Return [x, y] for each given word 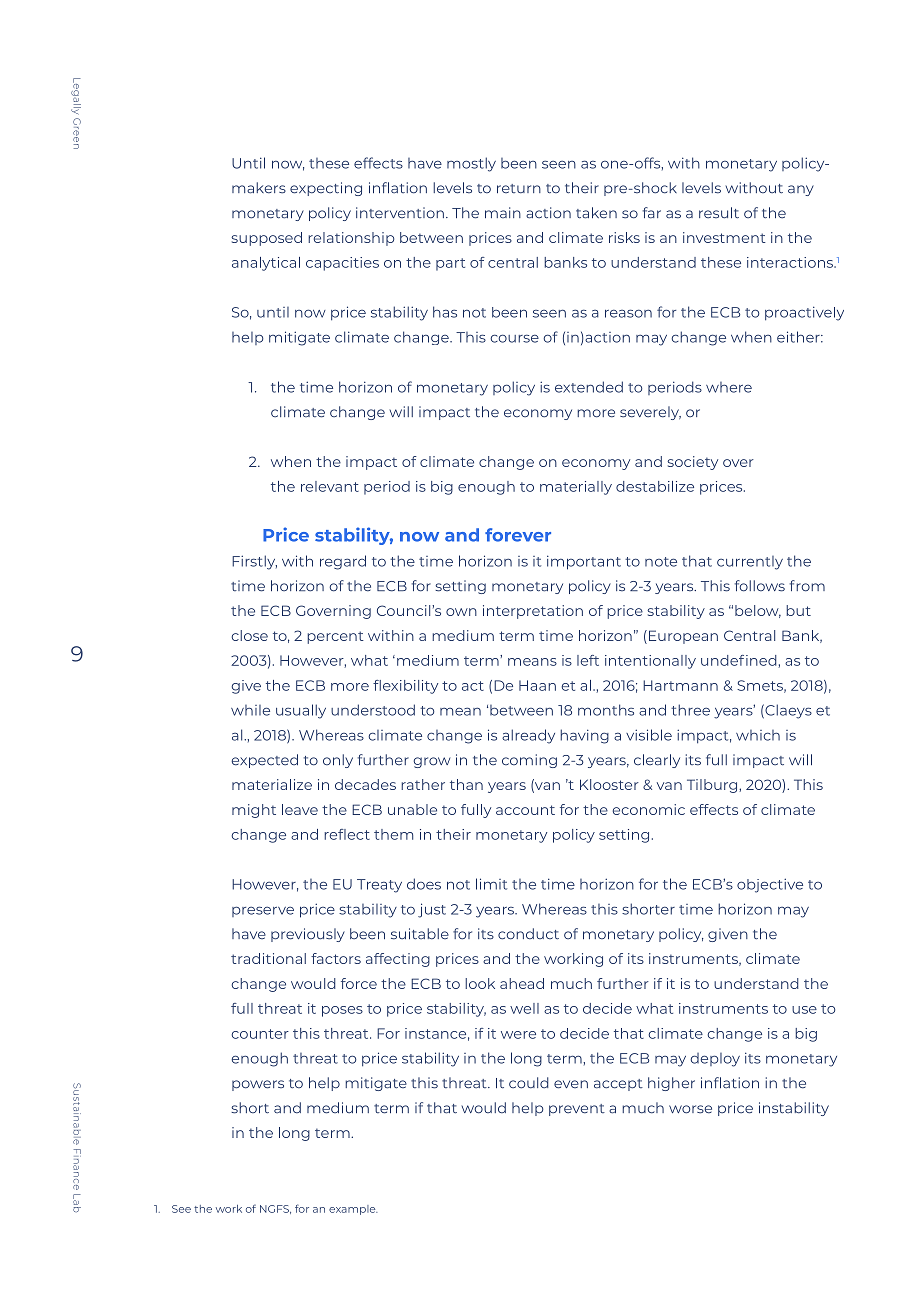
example [353, 1210]
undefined [740, 661]
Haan [537, 685]
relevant [330, 486]
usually [301, 711]
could [529, 1083]
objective [770, 885]
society [692, 463]
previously [308, 935]
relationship [351, 239]
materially [576, 488]
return [519, 189]
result [719, 213]
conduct [528, 934]
